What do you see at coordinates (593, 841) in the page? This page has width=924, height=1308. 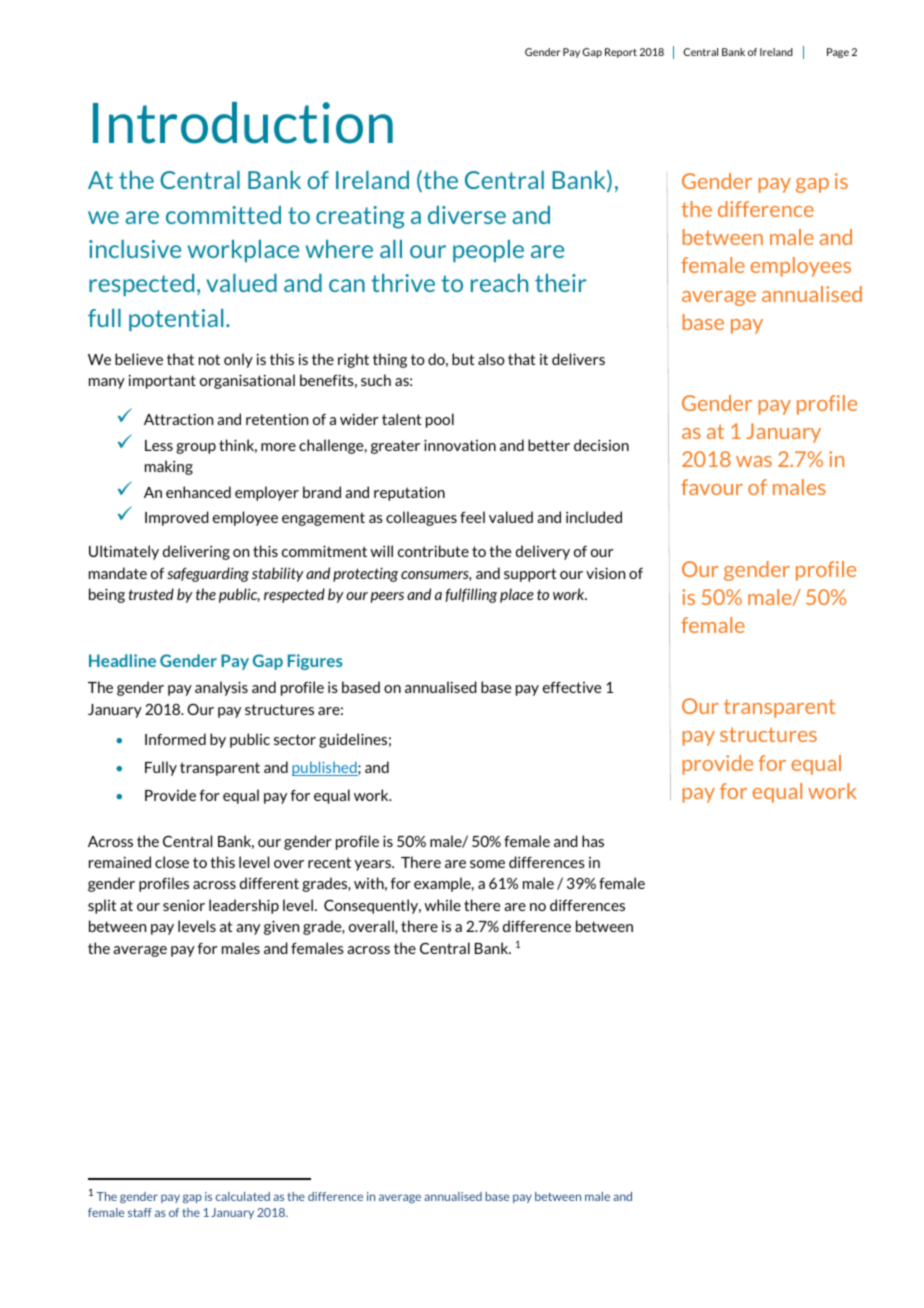 I see `has` at bounding box center [593, 841].
